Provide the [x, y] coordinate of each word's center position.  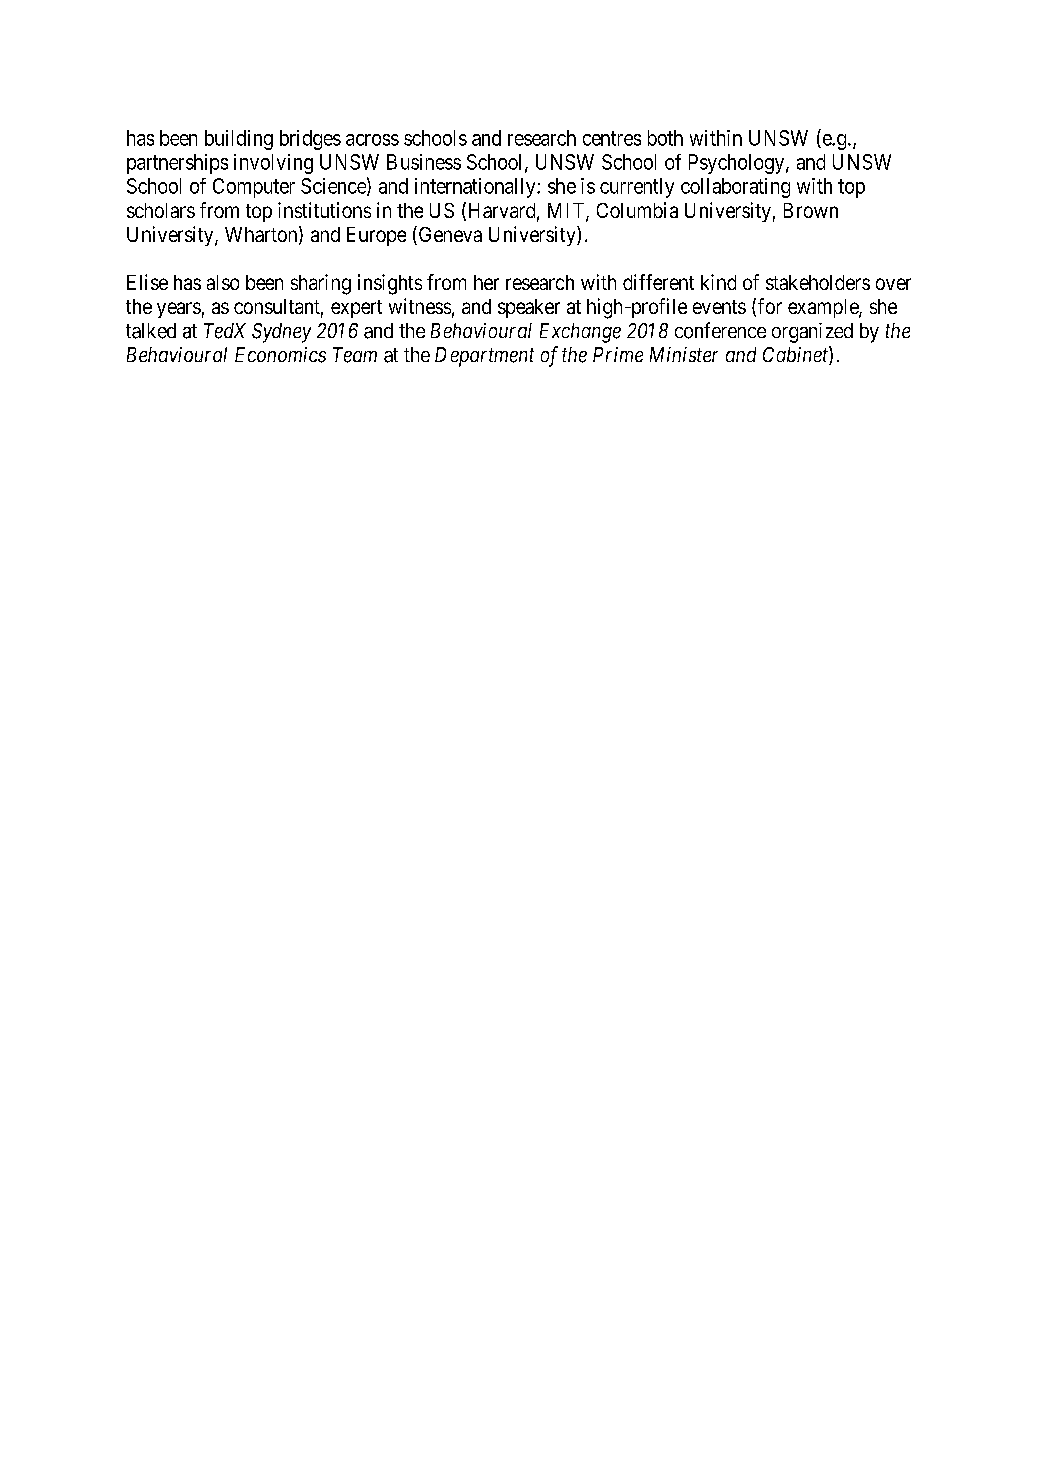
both [665, 138]
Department [484, 357]
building [239, 140]
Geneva [450, 234]
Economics [280, 355]
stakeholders [818, 282]
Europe [376, 236]
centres [612, 138]
